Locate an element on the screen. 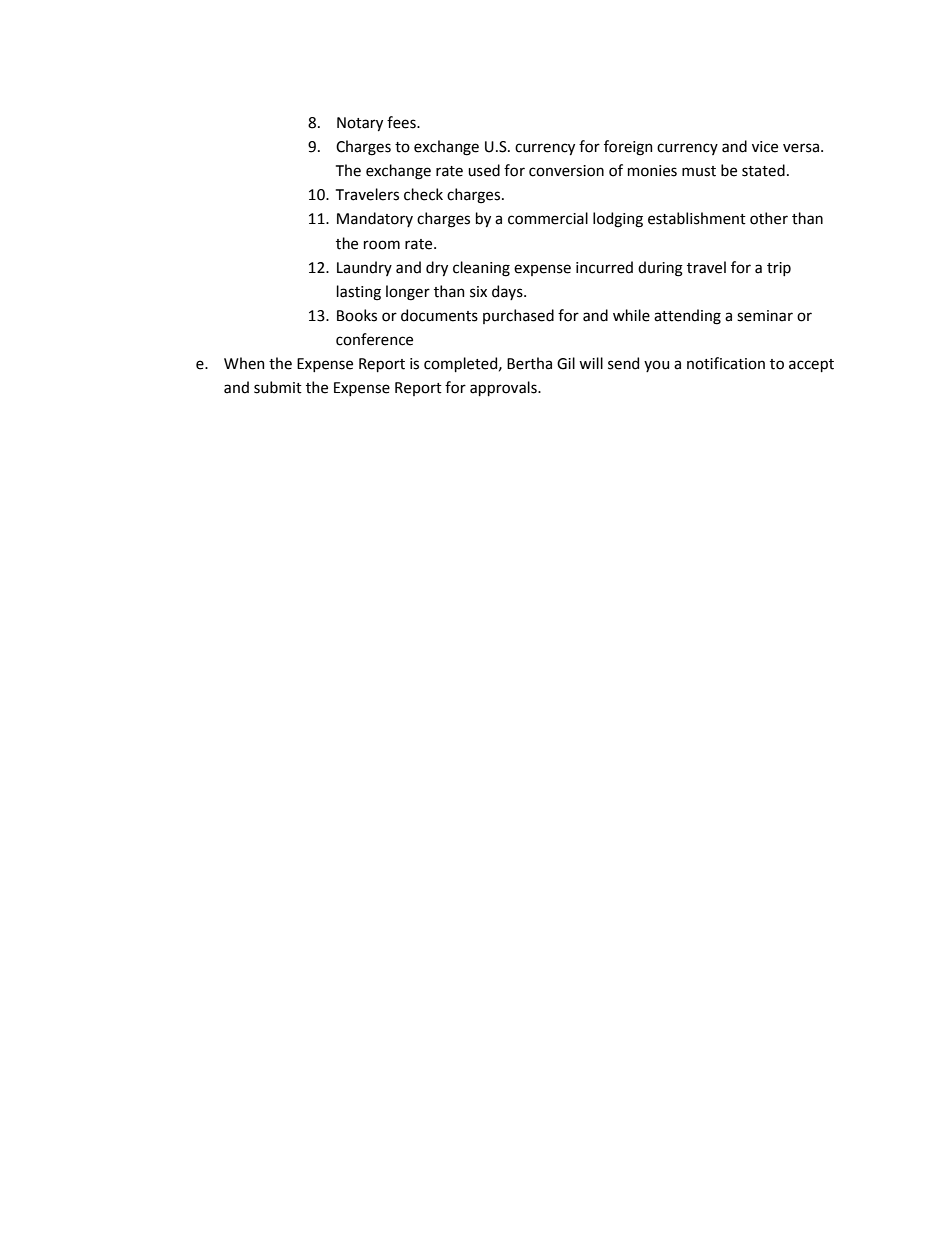 The image size is (952, 1233). Laundry is located at coordinates (364, 268).
